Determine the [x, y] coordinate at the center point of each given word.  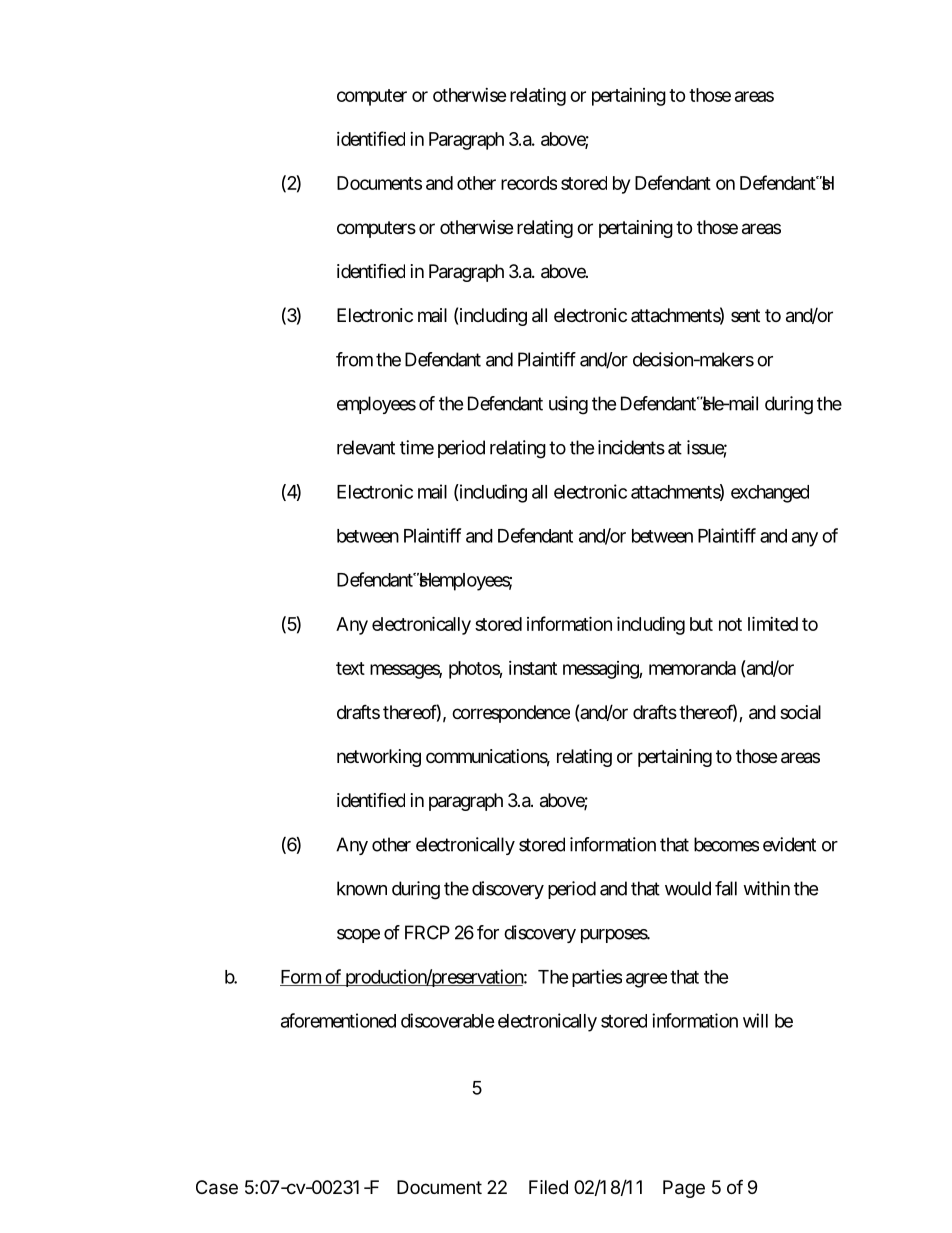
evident [789, 844]
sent [745, 315]
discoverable [447, 1020]
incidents [631, 447]
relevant [366, 447]
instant [533, 668]
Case [217, 1187]
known [362, 888]
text [350, 668]
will [755, 1020]
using [568, 405]
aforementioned [338, 1020]
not [730, 624]
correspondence [511, 714]
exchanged [770, 494]
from [354, 359]
